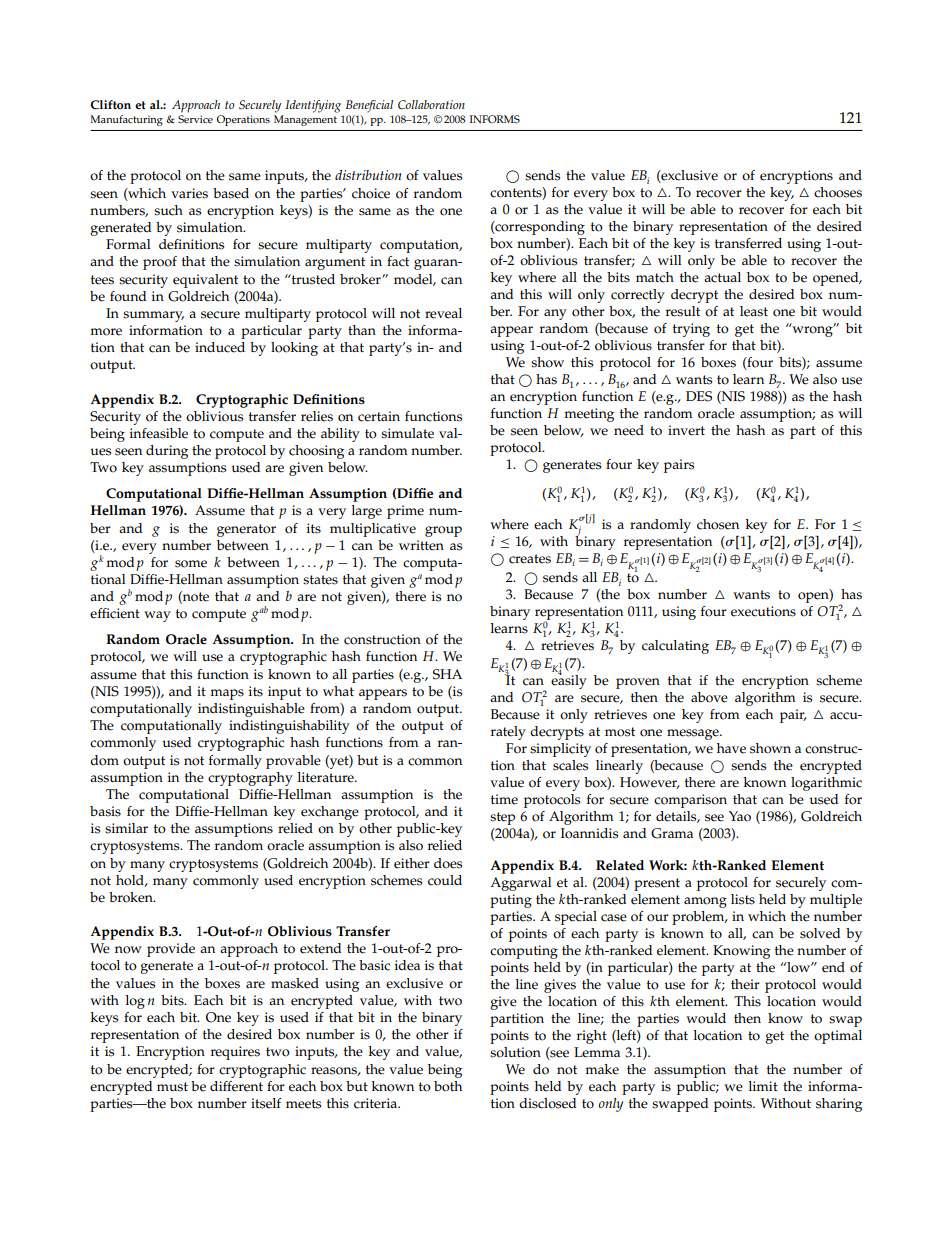  What do you see at coordinates (195, 119) in the screenshot?
I see `Service` at bounding box center [195, 119].
